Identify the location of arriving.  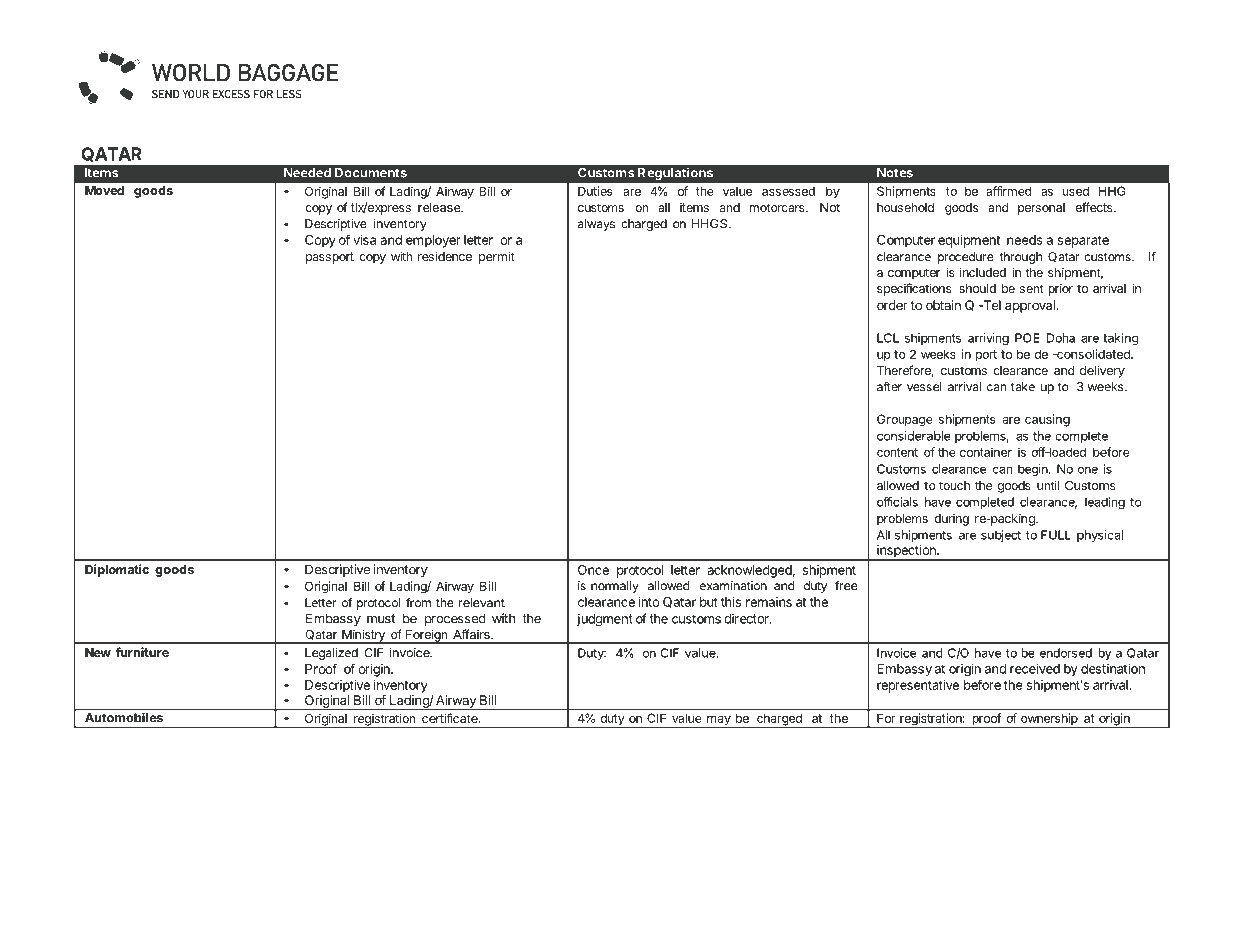
(988, 339).
